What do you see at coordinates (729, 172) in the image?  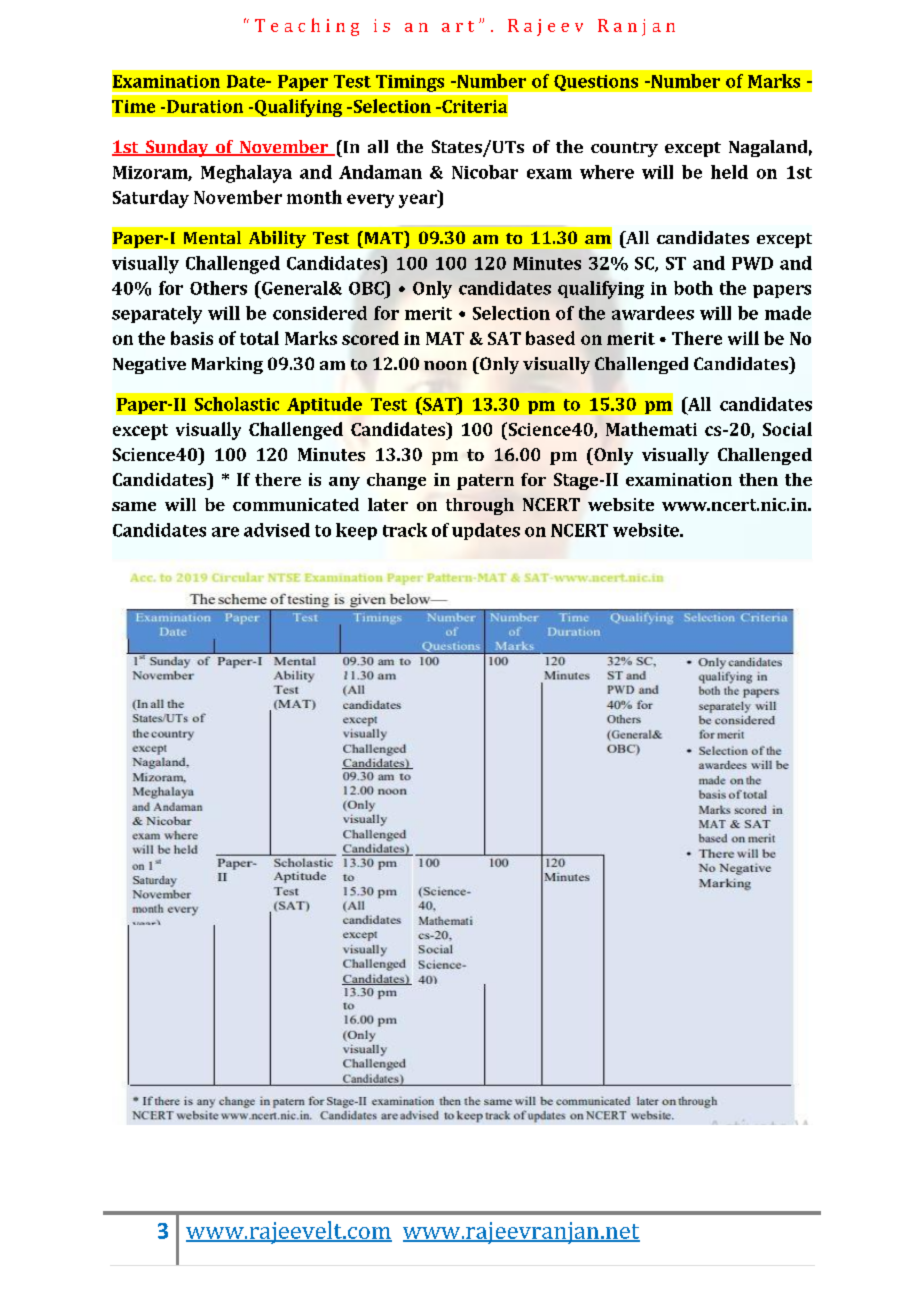 I see `held` at bounding box center [729, 172].
